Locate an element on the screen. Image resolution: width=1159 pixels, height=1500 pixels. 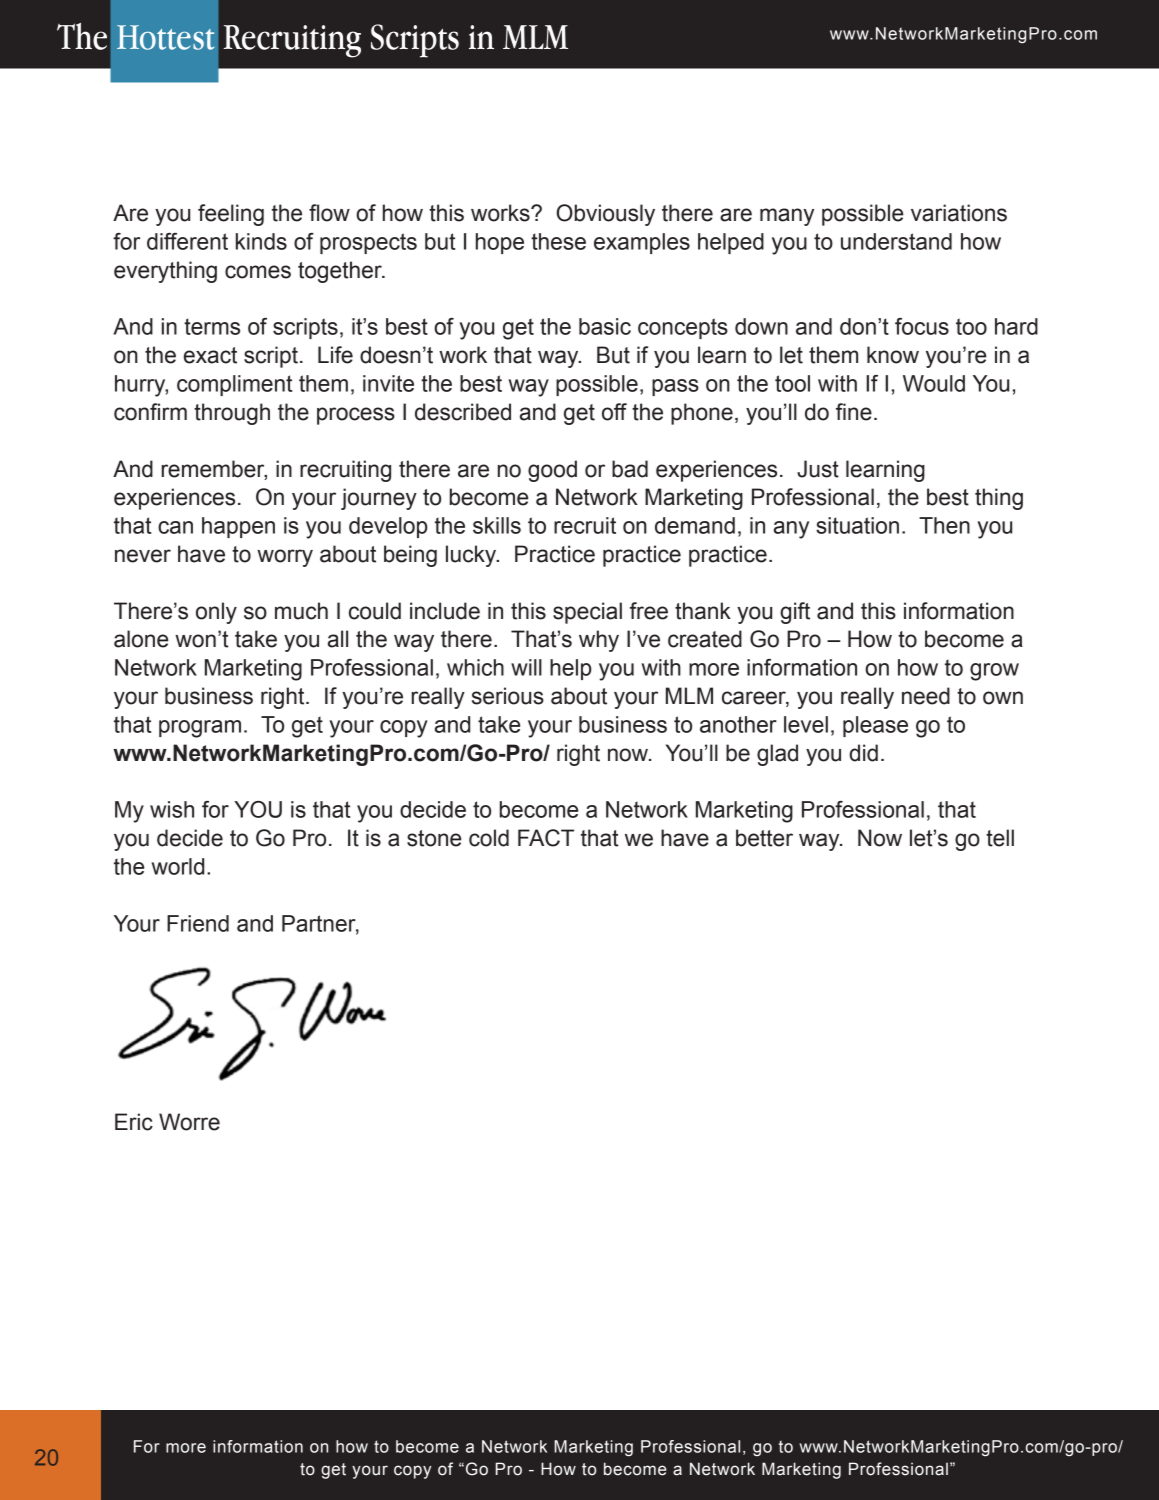
program is located at coordinates (200, 729).
